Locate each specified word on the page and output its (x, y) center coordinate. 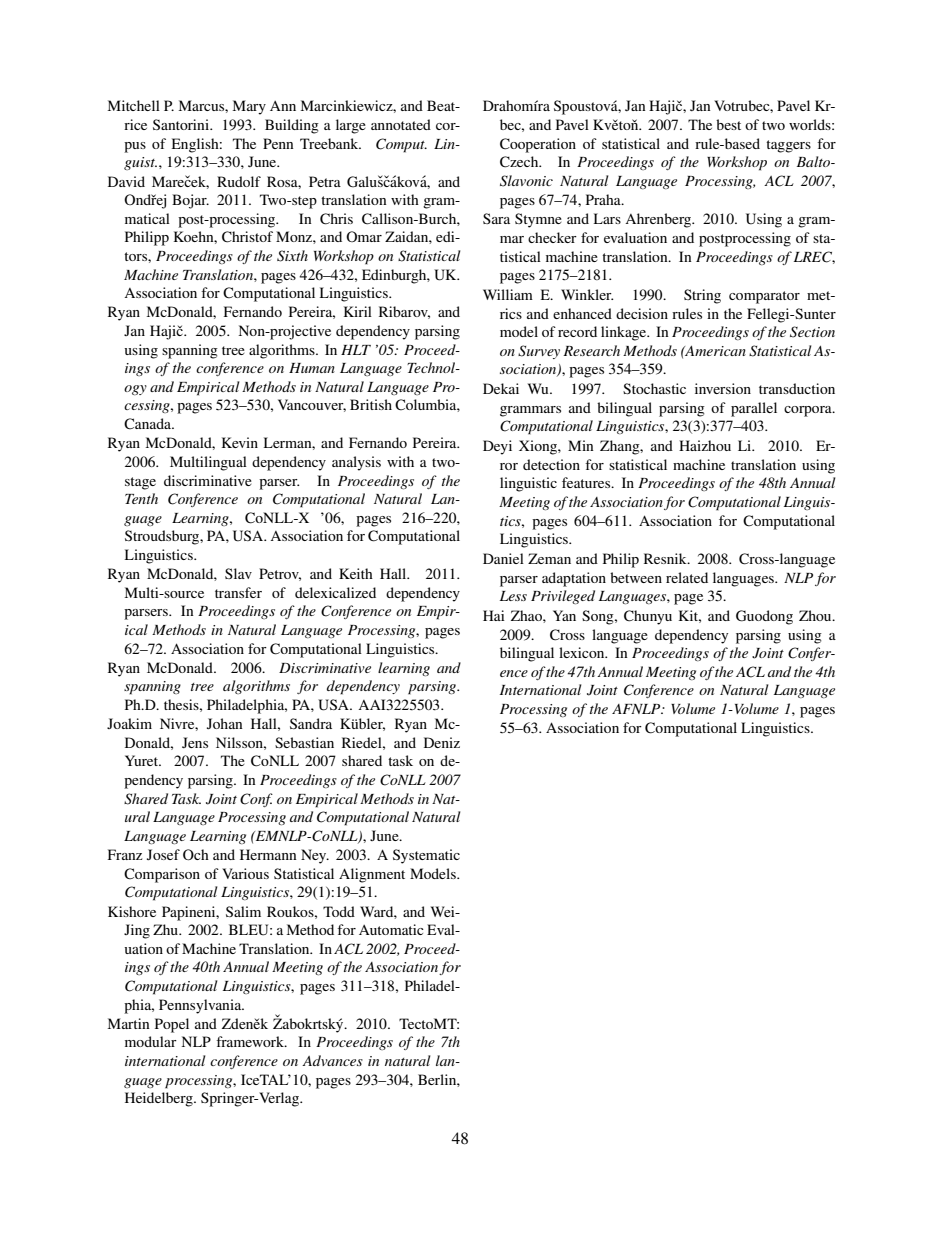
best (728, 124)
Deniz (442, 742)
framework (251, 1041)
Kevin (240, 442)
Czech (520, 162)
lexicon (583, 652)
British (371, 404)
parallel (754, 409)
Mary (249, 107)
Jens (195, 742)
